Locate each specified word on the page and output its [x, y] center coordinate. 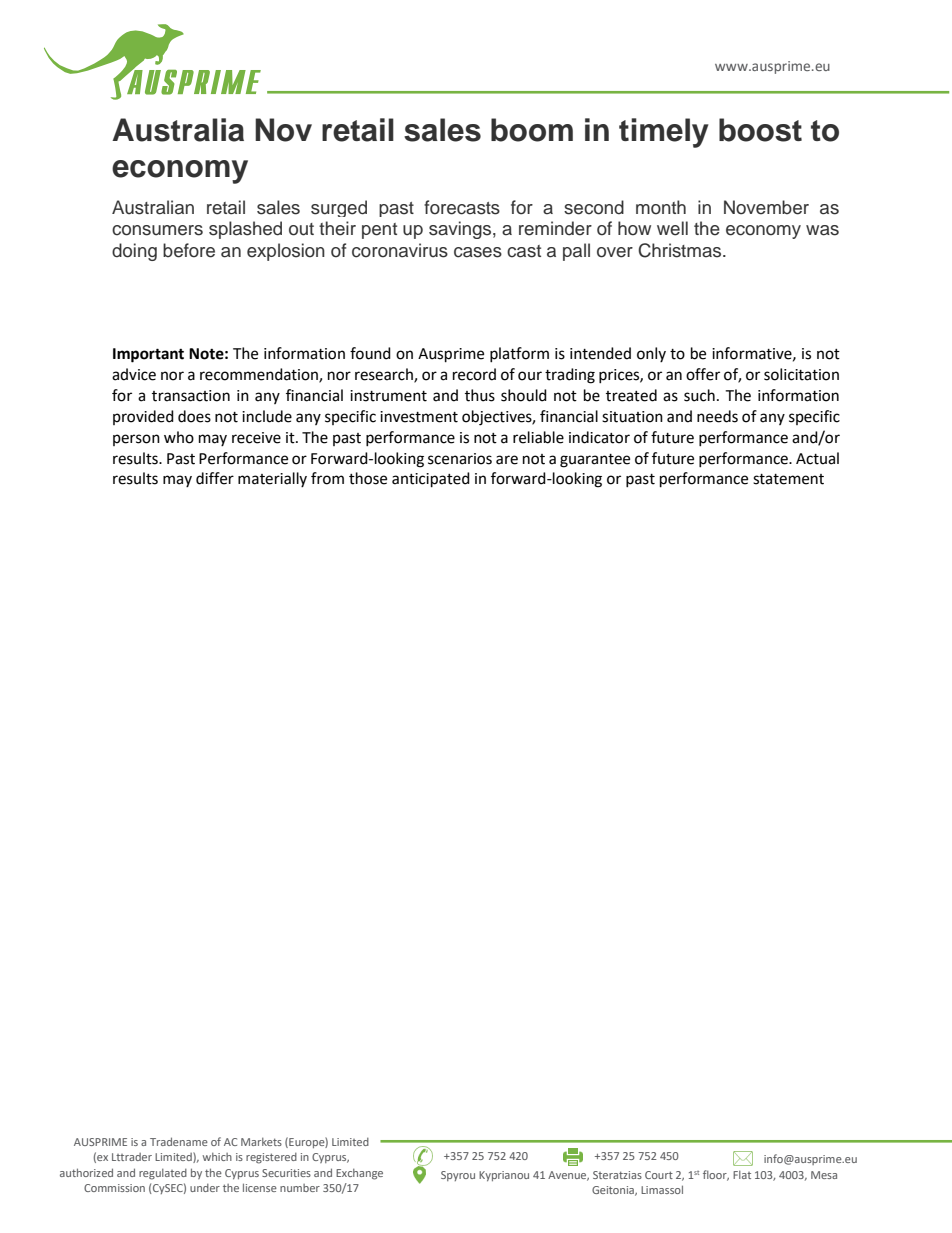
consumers [157, 230]
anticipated [431, 480]
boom [532, 130]
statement [788, 479]
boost [760, 130]
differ [215, 478]
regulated [163, 1174]
